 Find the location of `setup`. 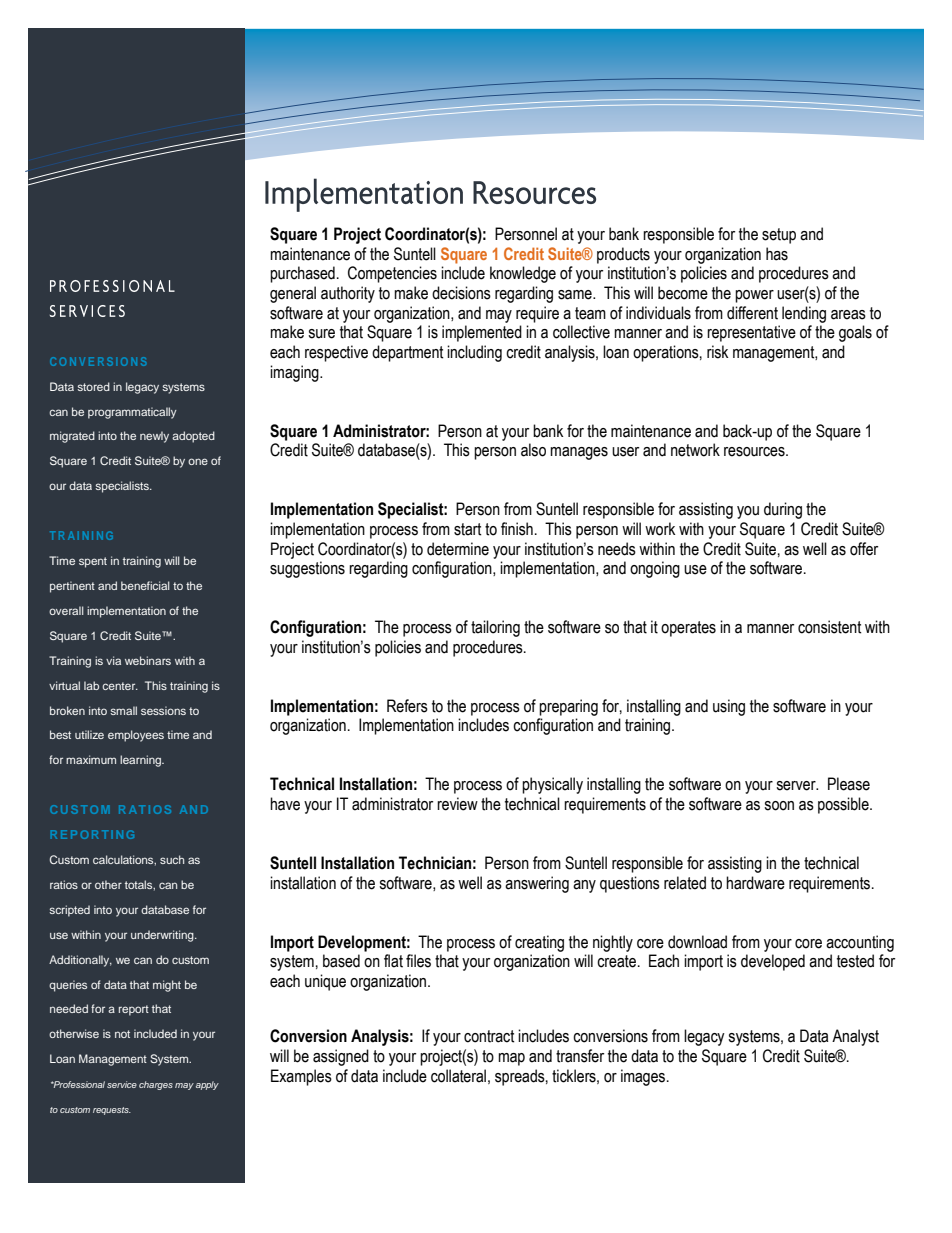

setup is located at coordinates (779, 236).
